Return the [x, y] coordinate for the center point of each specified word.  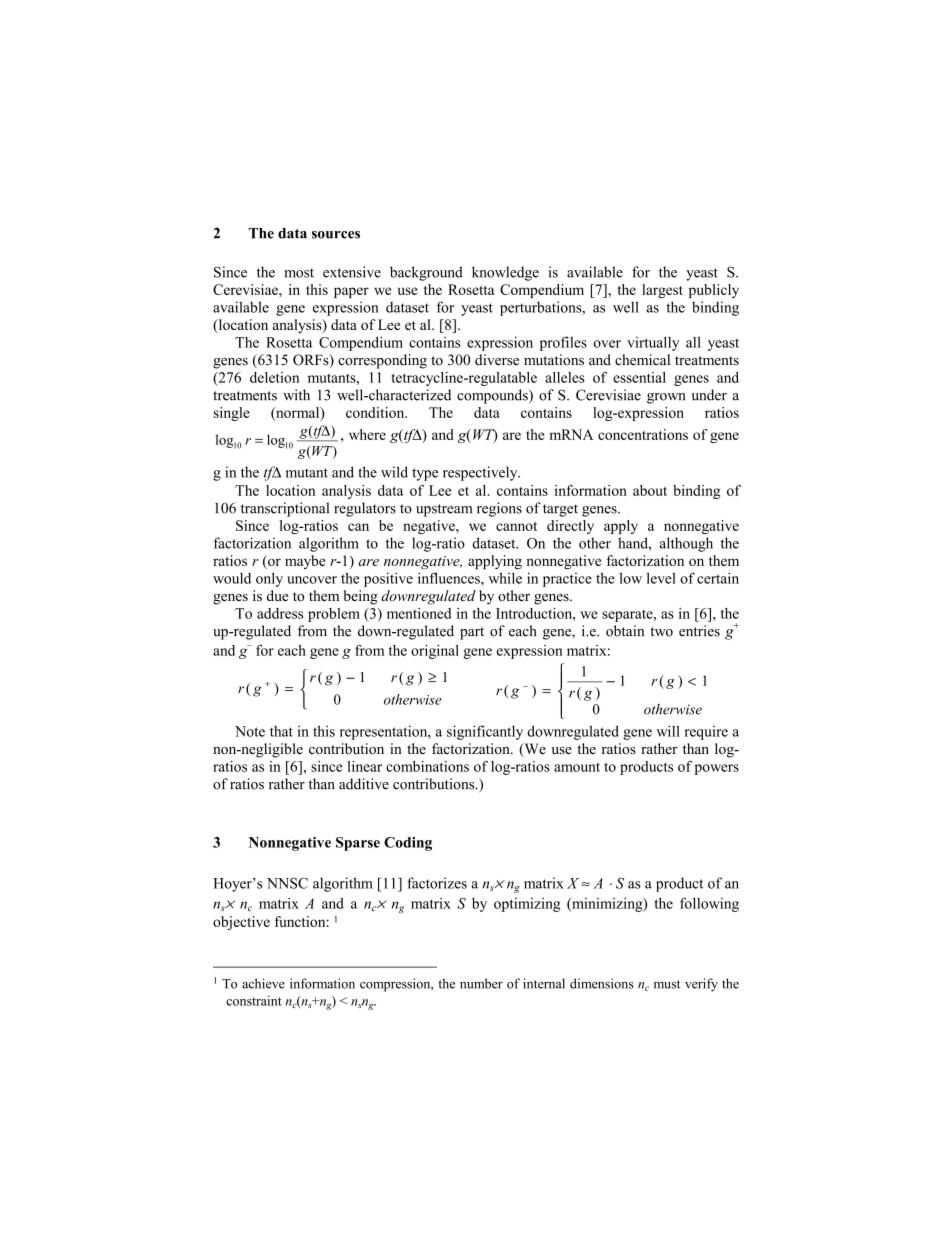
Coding [408, 844]
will [668, 731]
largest [662, 291]
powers [717, 769]
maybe [305, 562]
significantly [485, 732]
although [686, 544]
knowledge [505, 273]
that [281, 731]
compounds [493, 396]
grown [666, 398]
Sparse [358, 844]
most [299, 273]
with [296, 394]
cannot [516, 526]
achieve [263, 983]
